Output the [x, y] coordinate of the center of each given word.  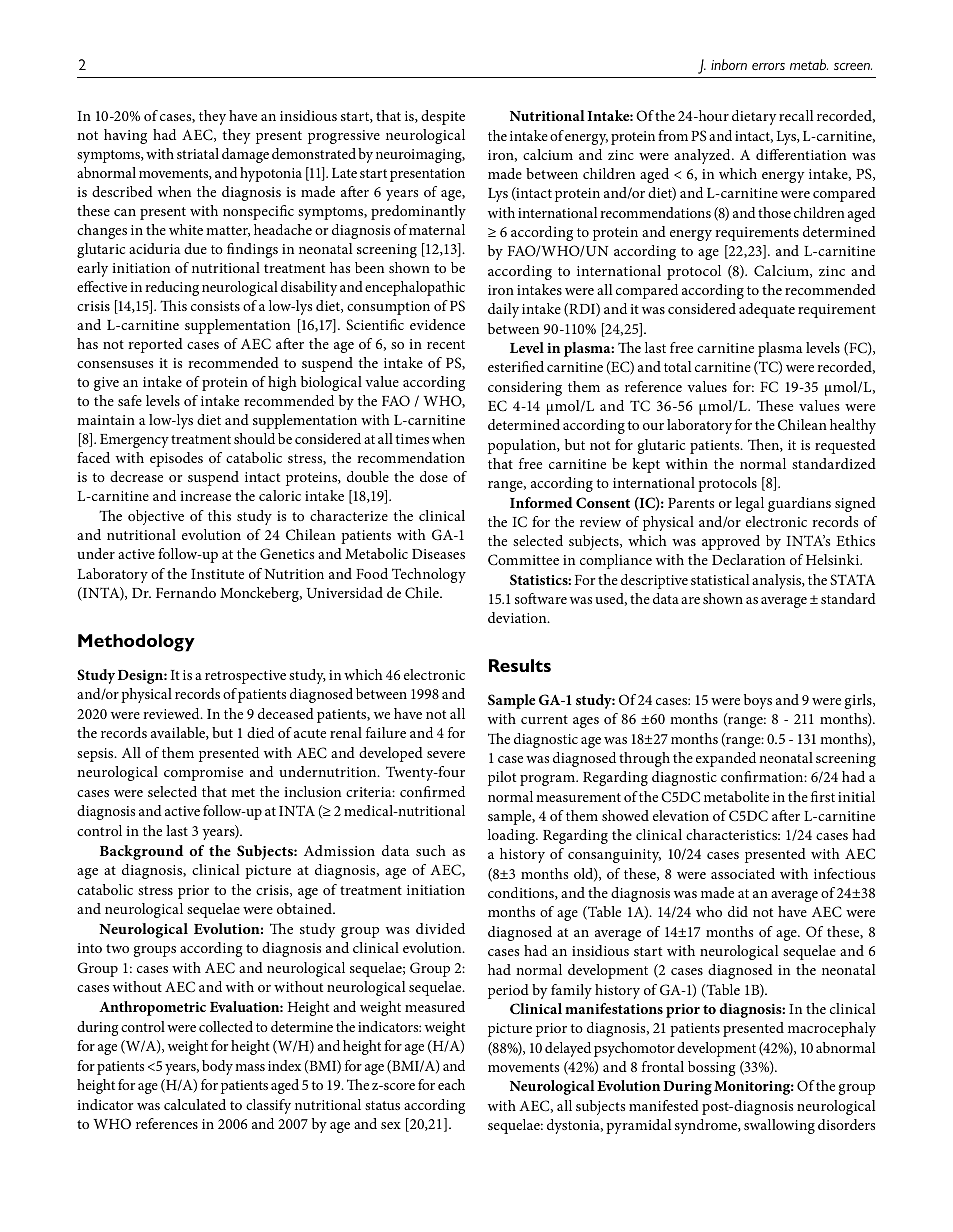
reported [155, 345]
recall [796, 115]
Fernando [186, 592]
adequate [767, 310]
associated [743, 873]
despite [443, 117]
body [217, 1067]
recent [446, 344]
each [451, 1084]
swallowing [779, 1126]
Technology [429, 575]
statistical [720, 579]
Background [141, 852]
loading [513, 836]
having [125, 136]
